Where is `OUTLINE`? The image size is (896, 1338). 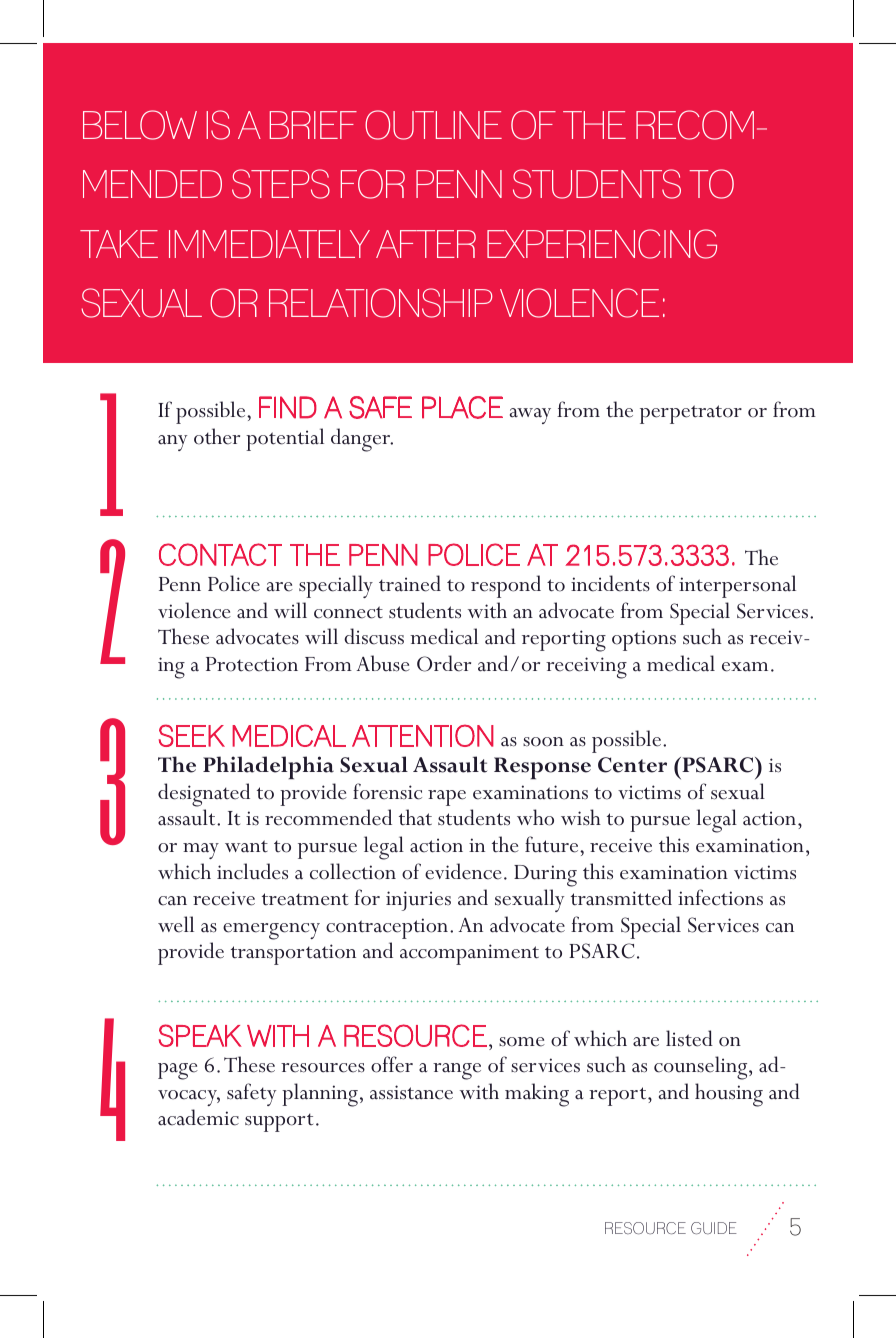
OUTLINE is located at coordinates (433, 125).
